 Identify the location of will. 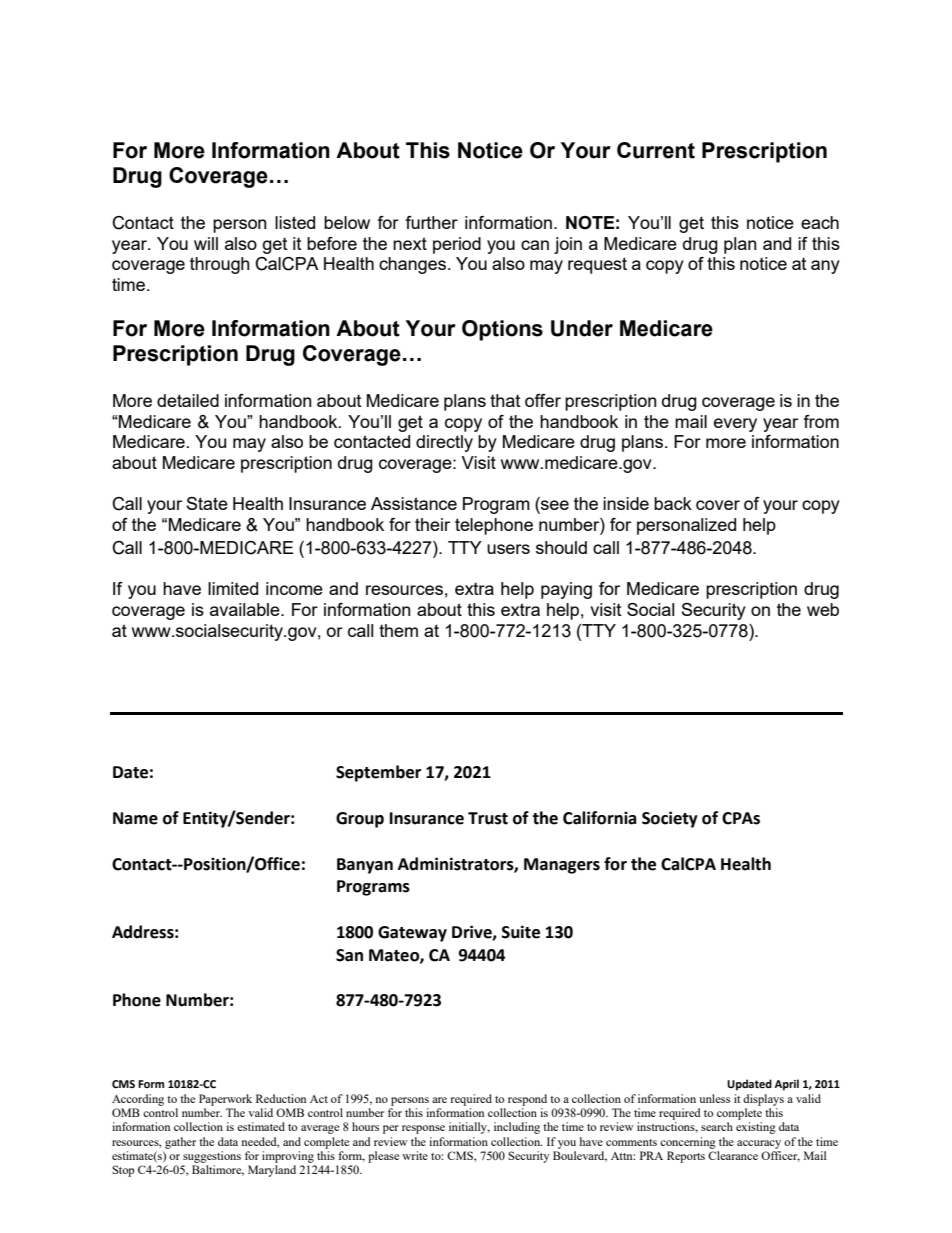
(206, 243).
